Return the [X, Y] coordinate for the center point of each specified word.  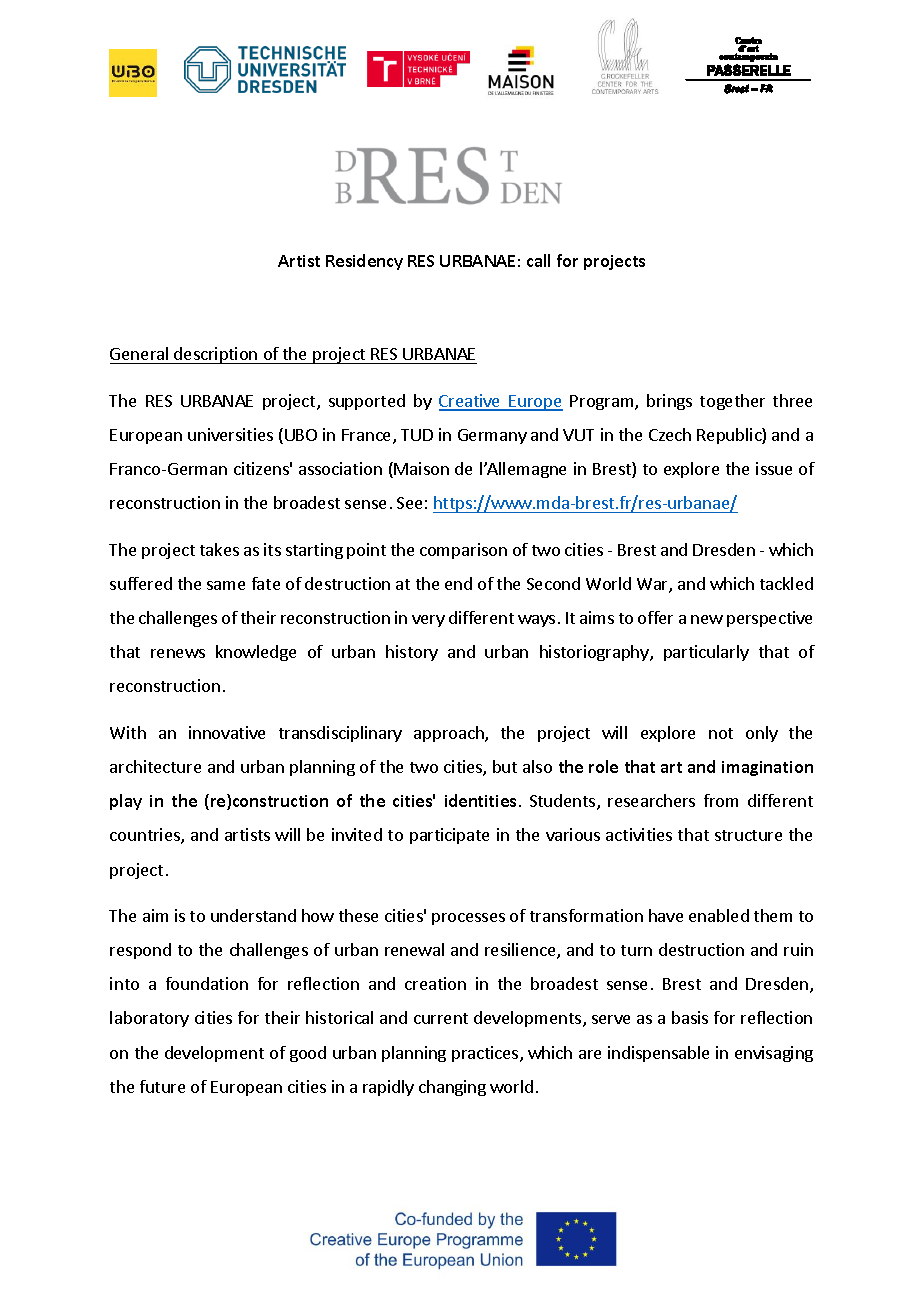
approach [450, 734]
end [458, 583]
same [226, 585]
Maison [421, 468]
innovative [227, 732]
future [162, 1086]
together [732, 402]
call [538, 260]
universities [230, 434]
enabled [719, 915]
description [216, 355]
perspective [769, 619]
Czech [670, 434]
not [721, 733]
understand [253, 915]
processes [468, 919]
